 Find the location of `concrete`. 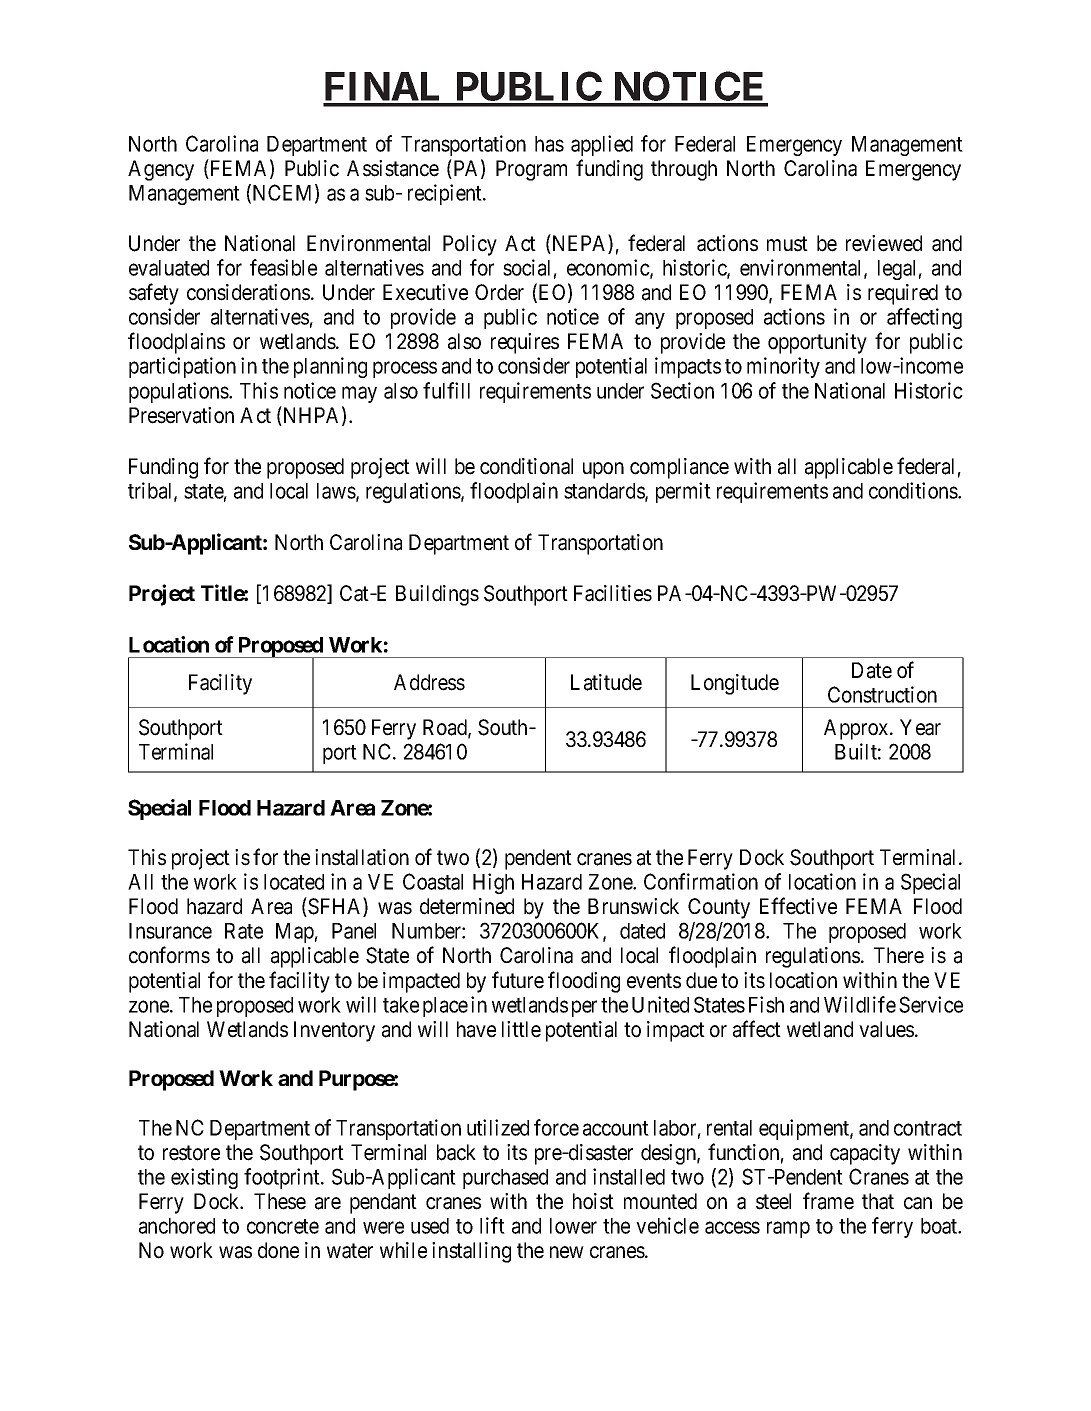

concrete is located at coordinates (283, 1226).
